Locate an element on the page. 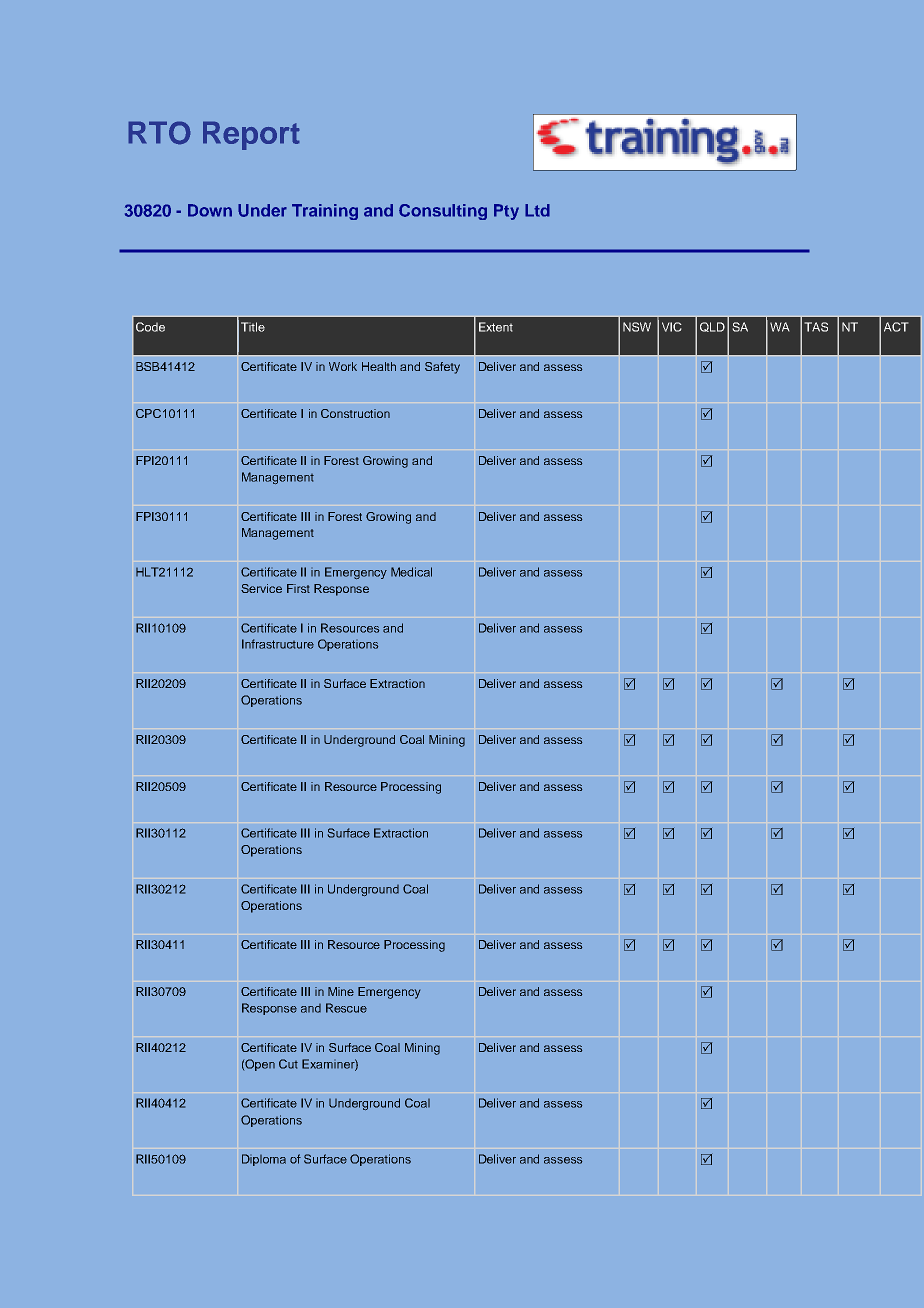 The image size is (924, 1308). Medical is located at coordinates (411, 572).
